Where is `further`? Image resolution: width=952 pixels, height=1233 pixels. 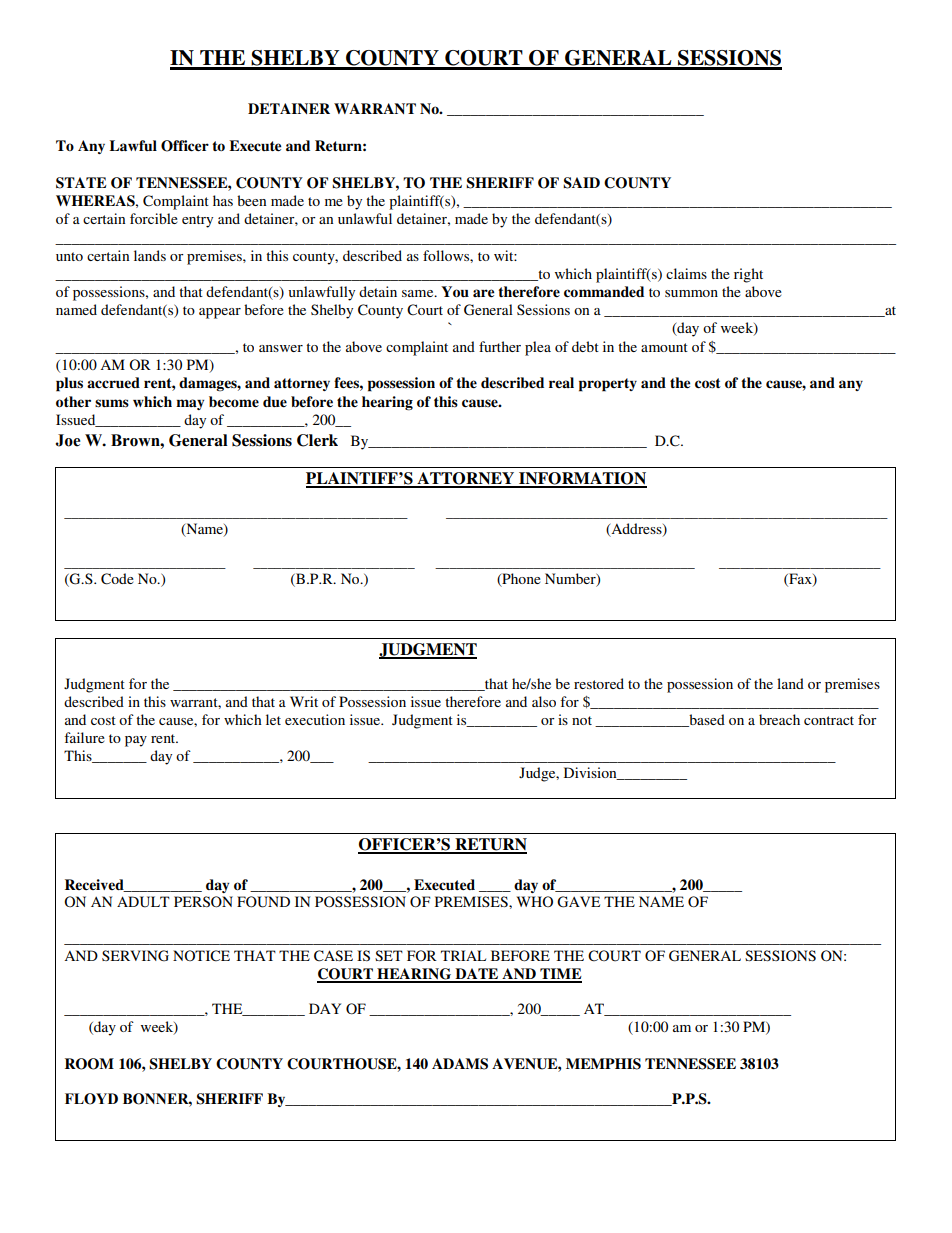
further is located at coordinates (500, 346).
